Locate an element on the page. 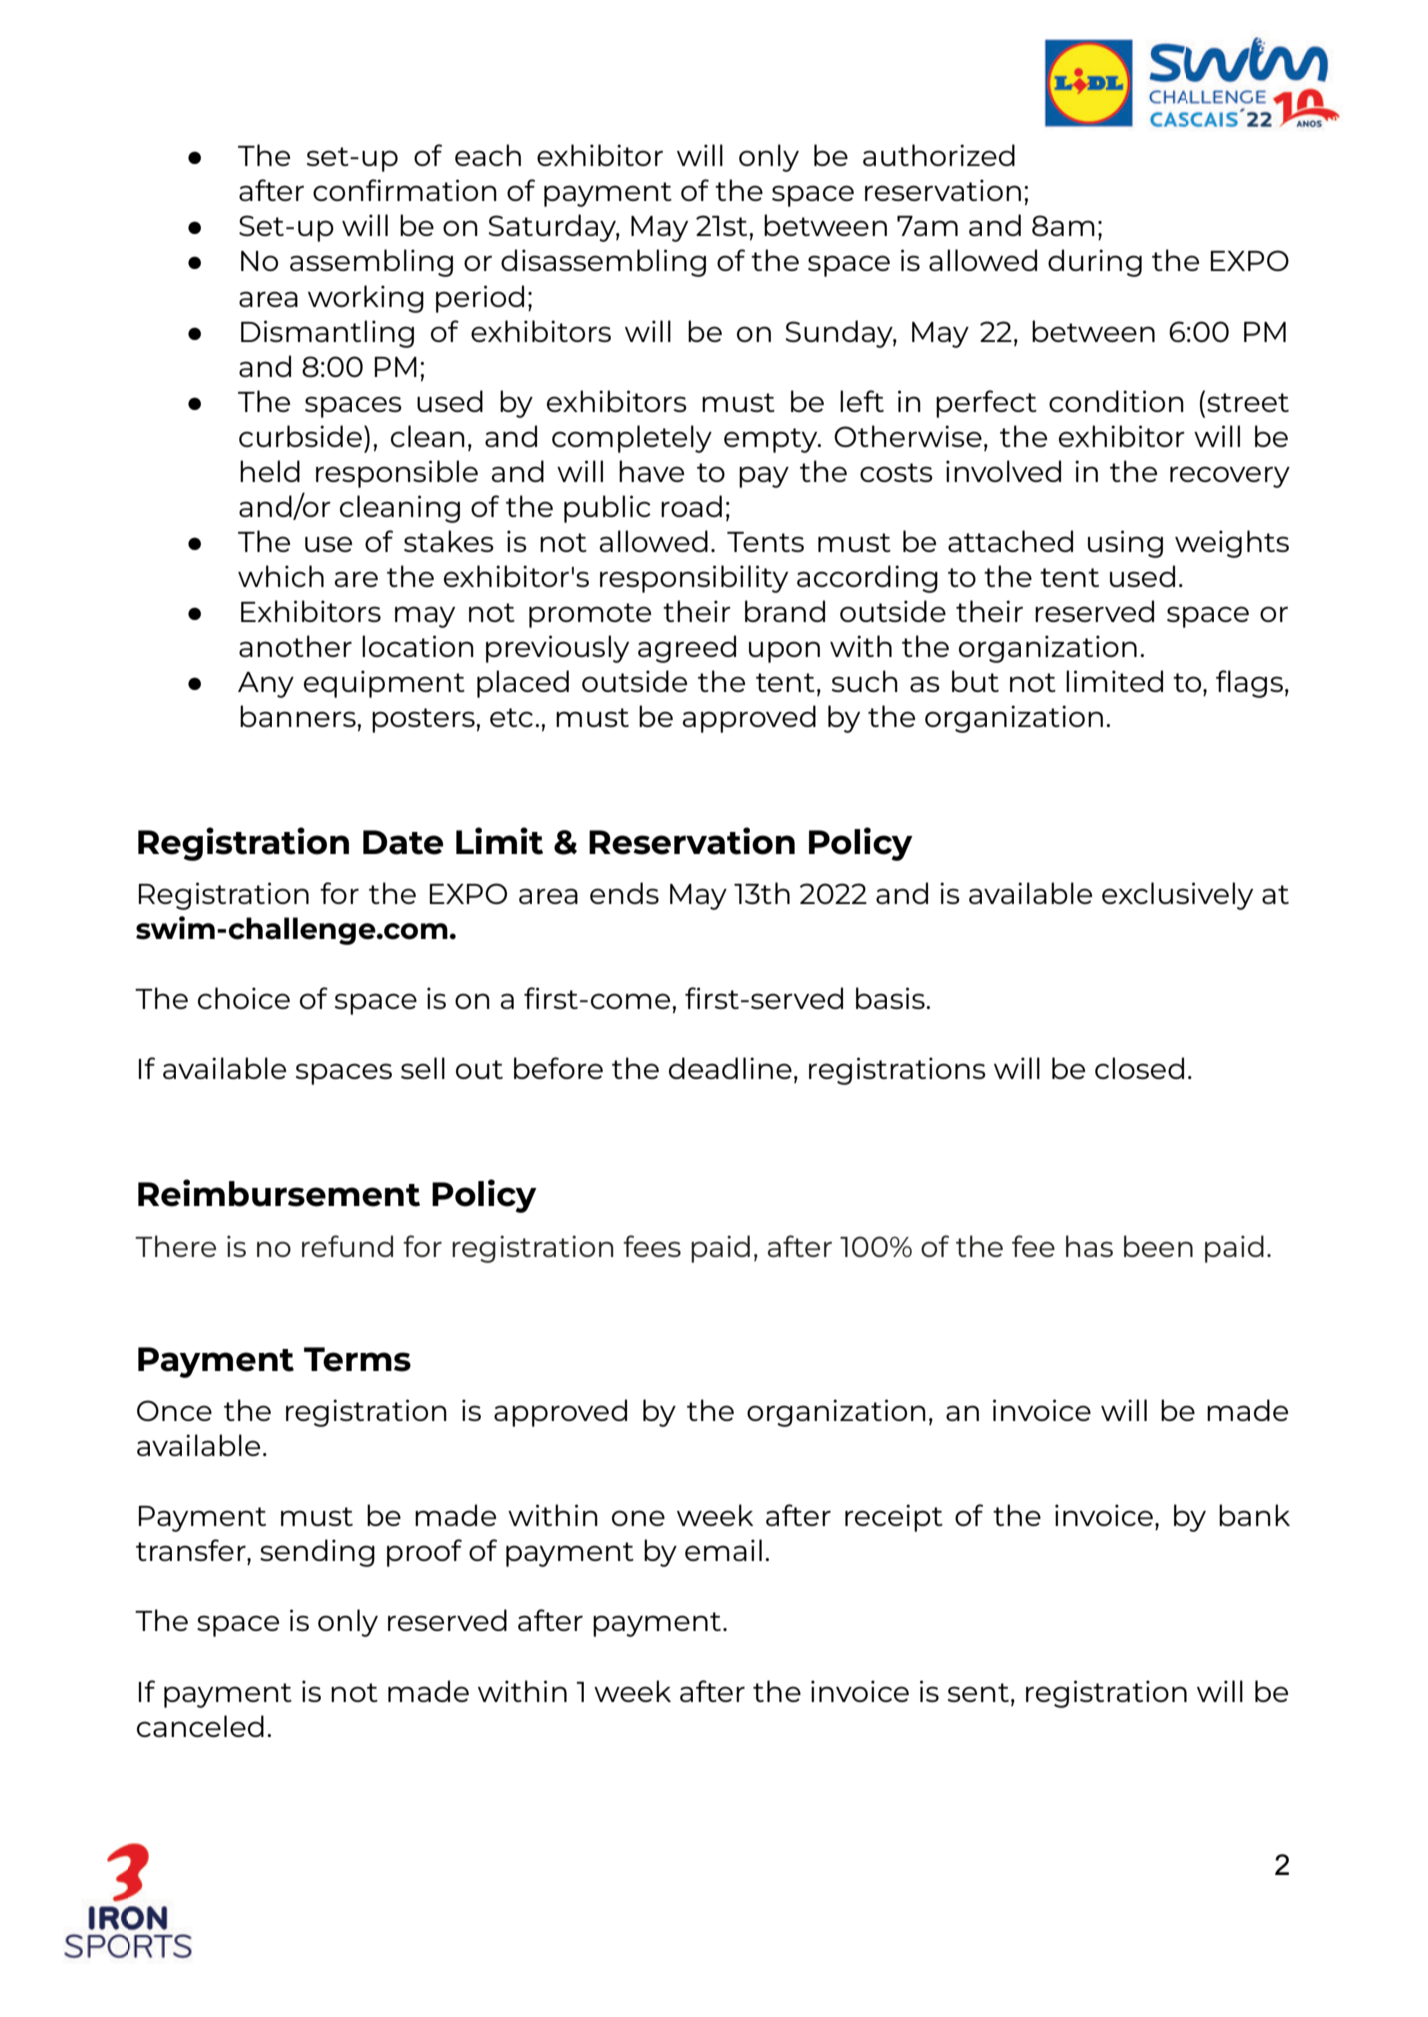 The height and width of the image is (2017, 1428). working is located at coordinates (366, 299).
